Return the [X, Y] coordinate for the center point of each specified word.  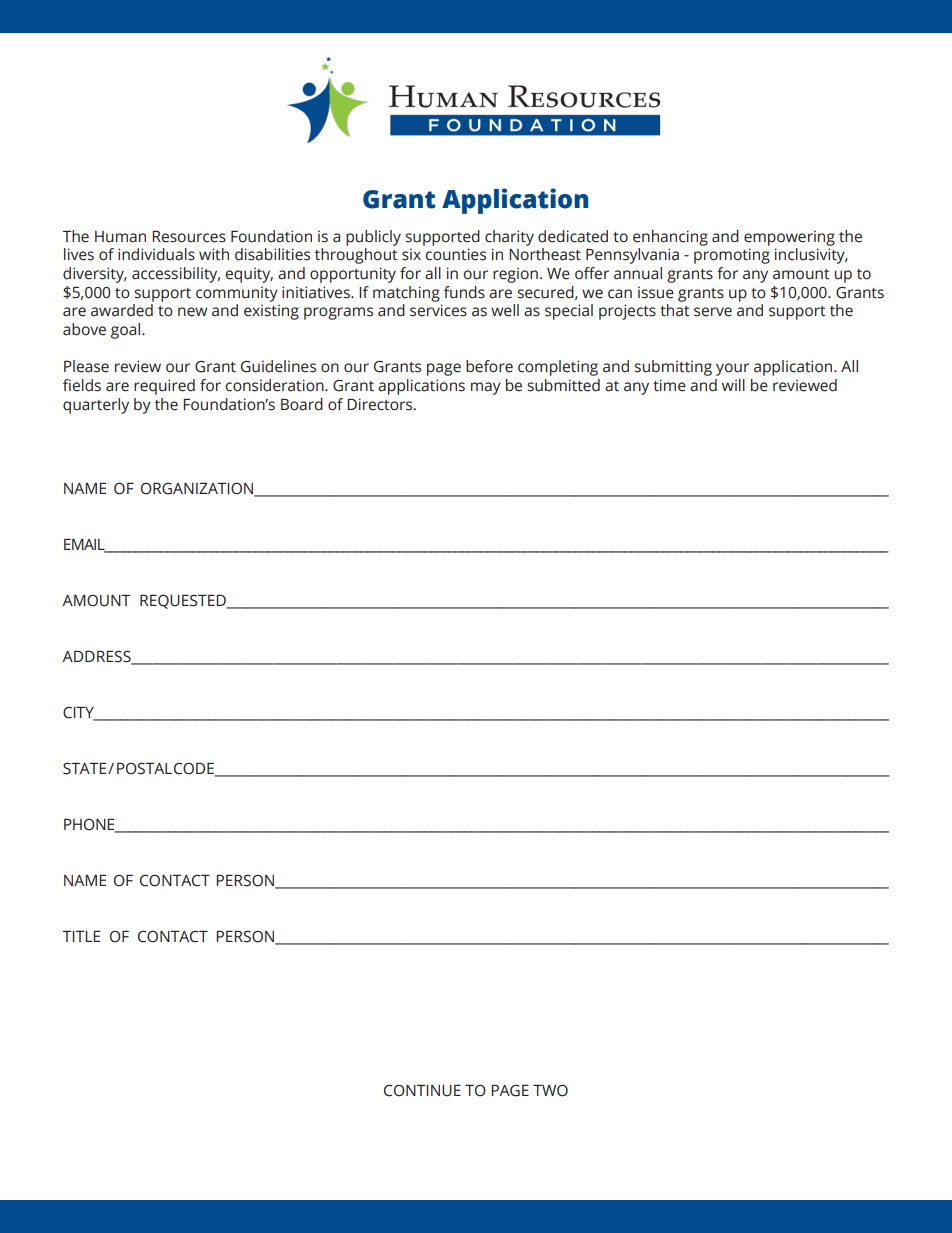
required [164, 387]
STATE [86, 768]
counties [456, 254]
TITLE [81, 936]
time [669, 385]
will [733, 385]
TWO [550, 1090]
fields [82, 385]
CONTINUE [422, 1090]
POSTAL [144, 768]
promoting [732, 256]
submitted [563, 385]
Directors [381, 404]
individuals [156, 254]
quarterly [96, 406]
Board [302, 404]
